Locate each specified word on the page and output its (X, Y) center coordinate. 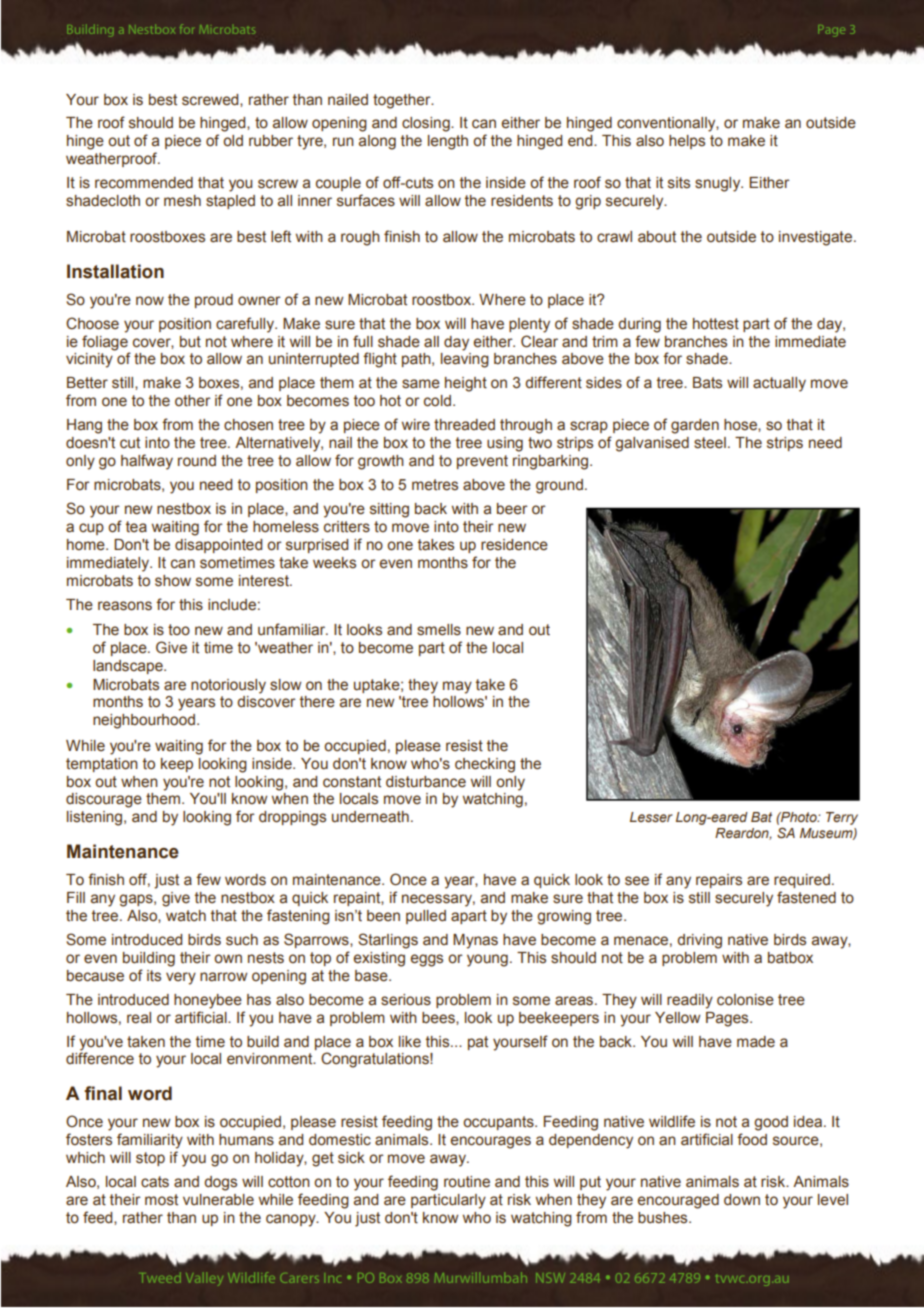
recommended (144, 183)
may (457, 687)
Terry (842, 818)
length (448, 142)
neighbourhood (144, 721)
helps (687, 142)
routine (467, 1182)
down (742, 1200)
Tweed (161, 1277)
